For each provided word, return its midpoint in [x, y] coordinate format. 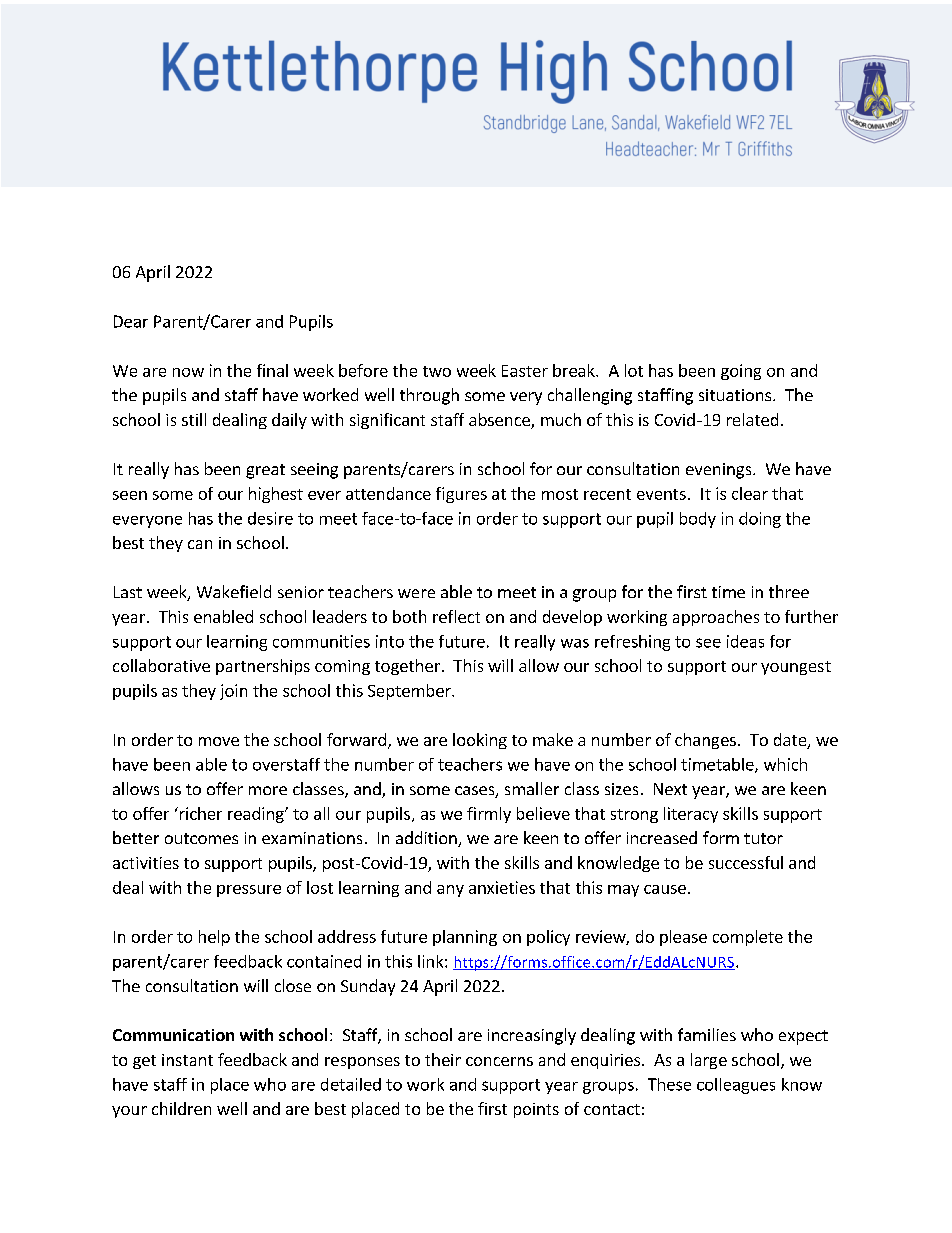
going [741, 372]
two [437, 371]
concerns [499, 1061]
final [272, 370]
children [181, 1108]
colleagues [736, 1086]
